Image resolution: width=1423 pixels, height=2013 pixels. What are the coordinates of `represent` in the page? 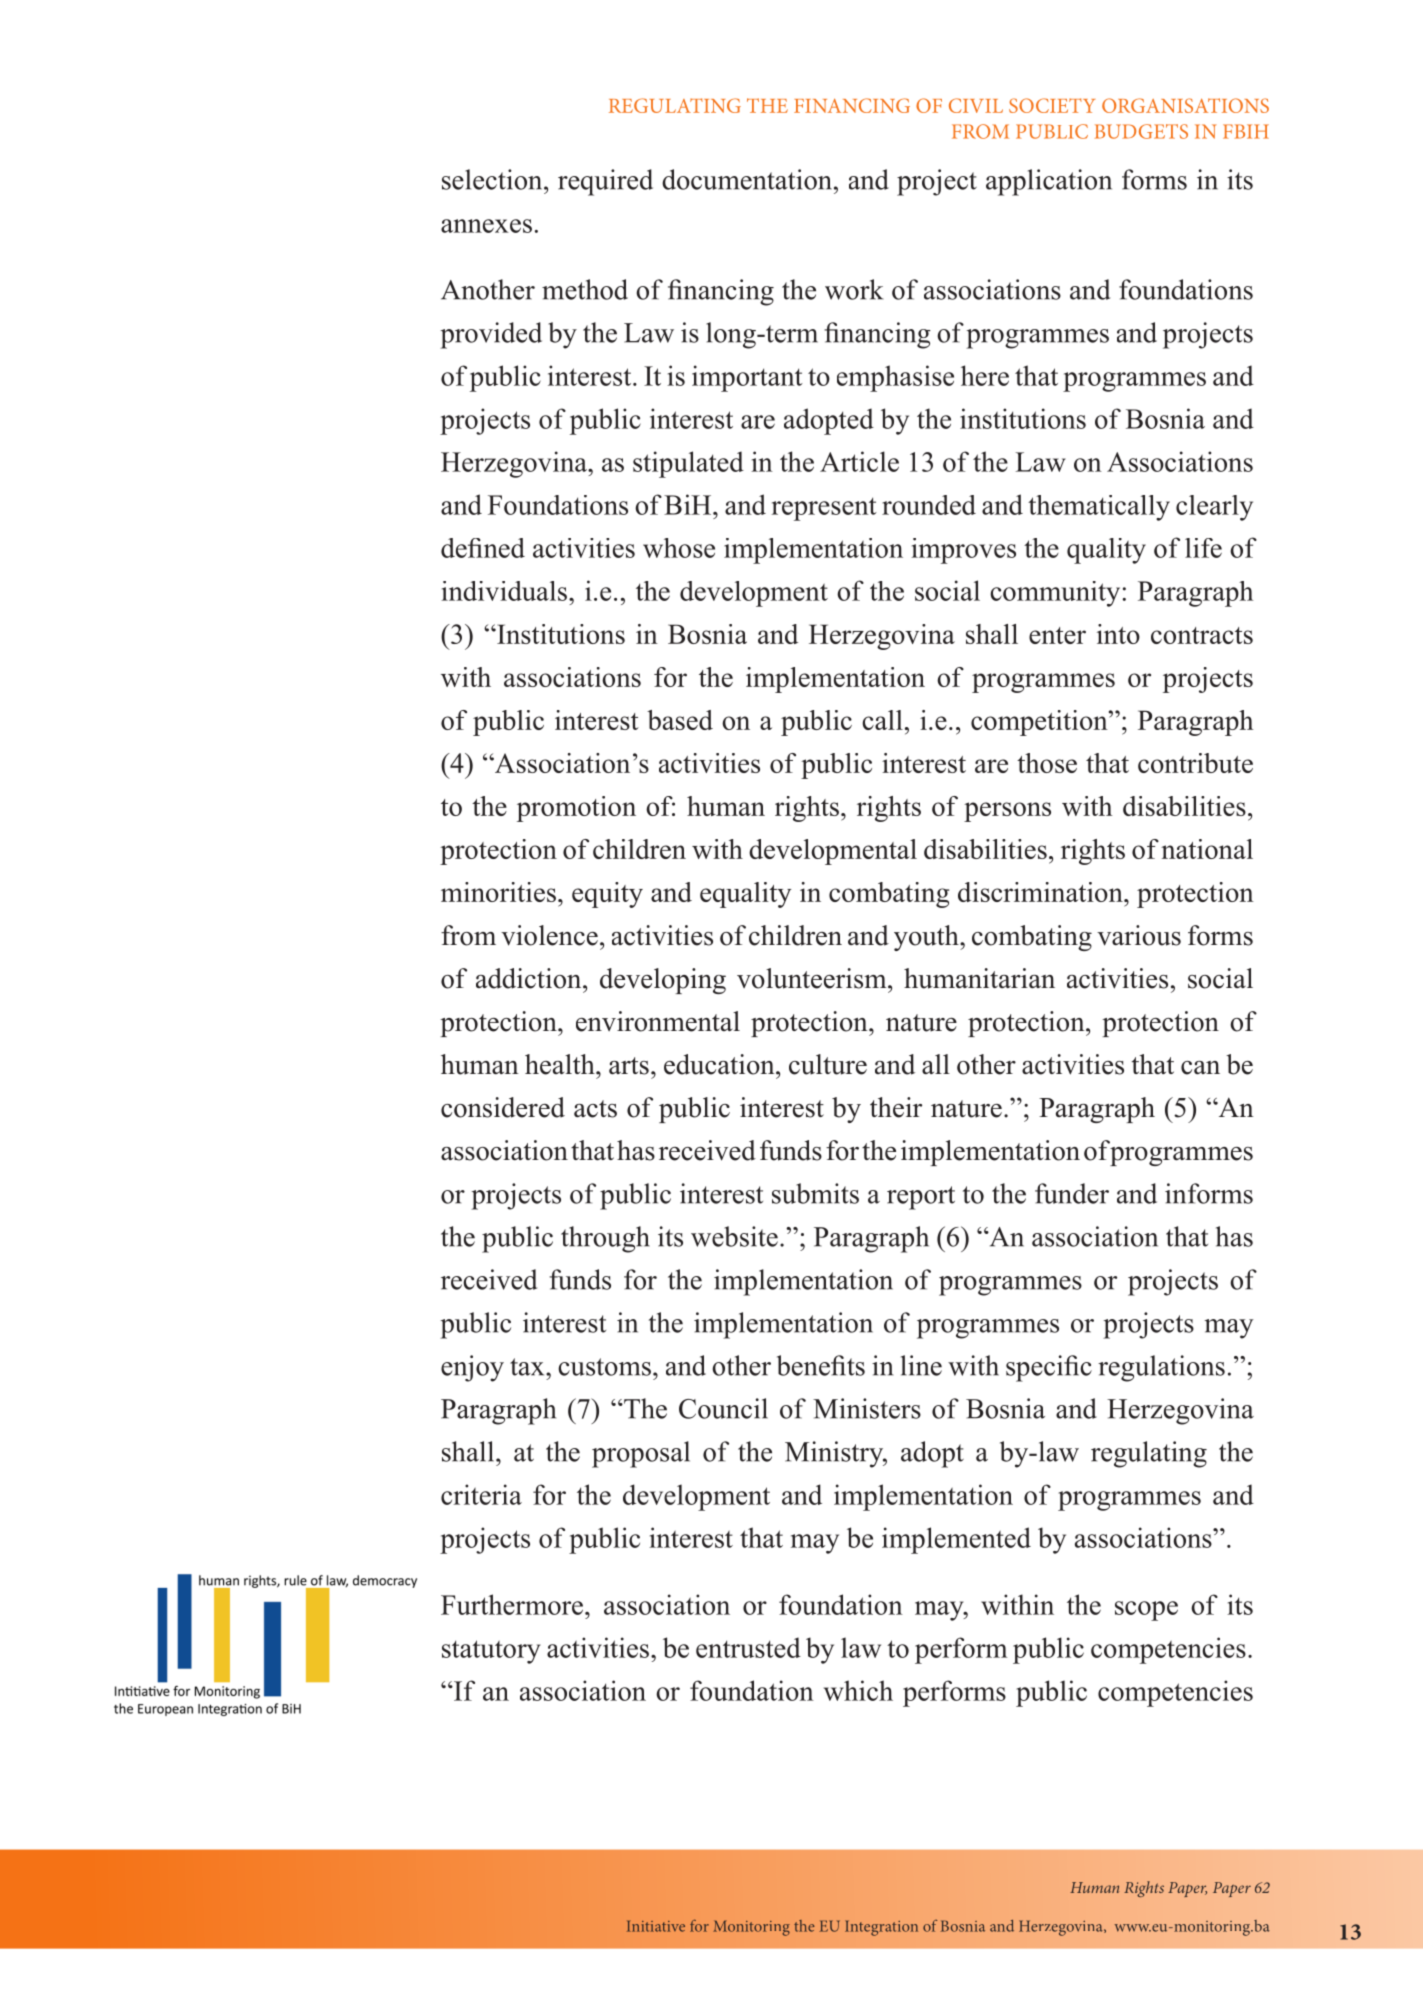 It's located at (824, 509).
